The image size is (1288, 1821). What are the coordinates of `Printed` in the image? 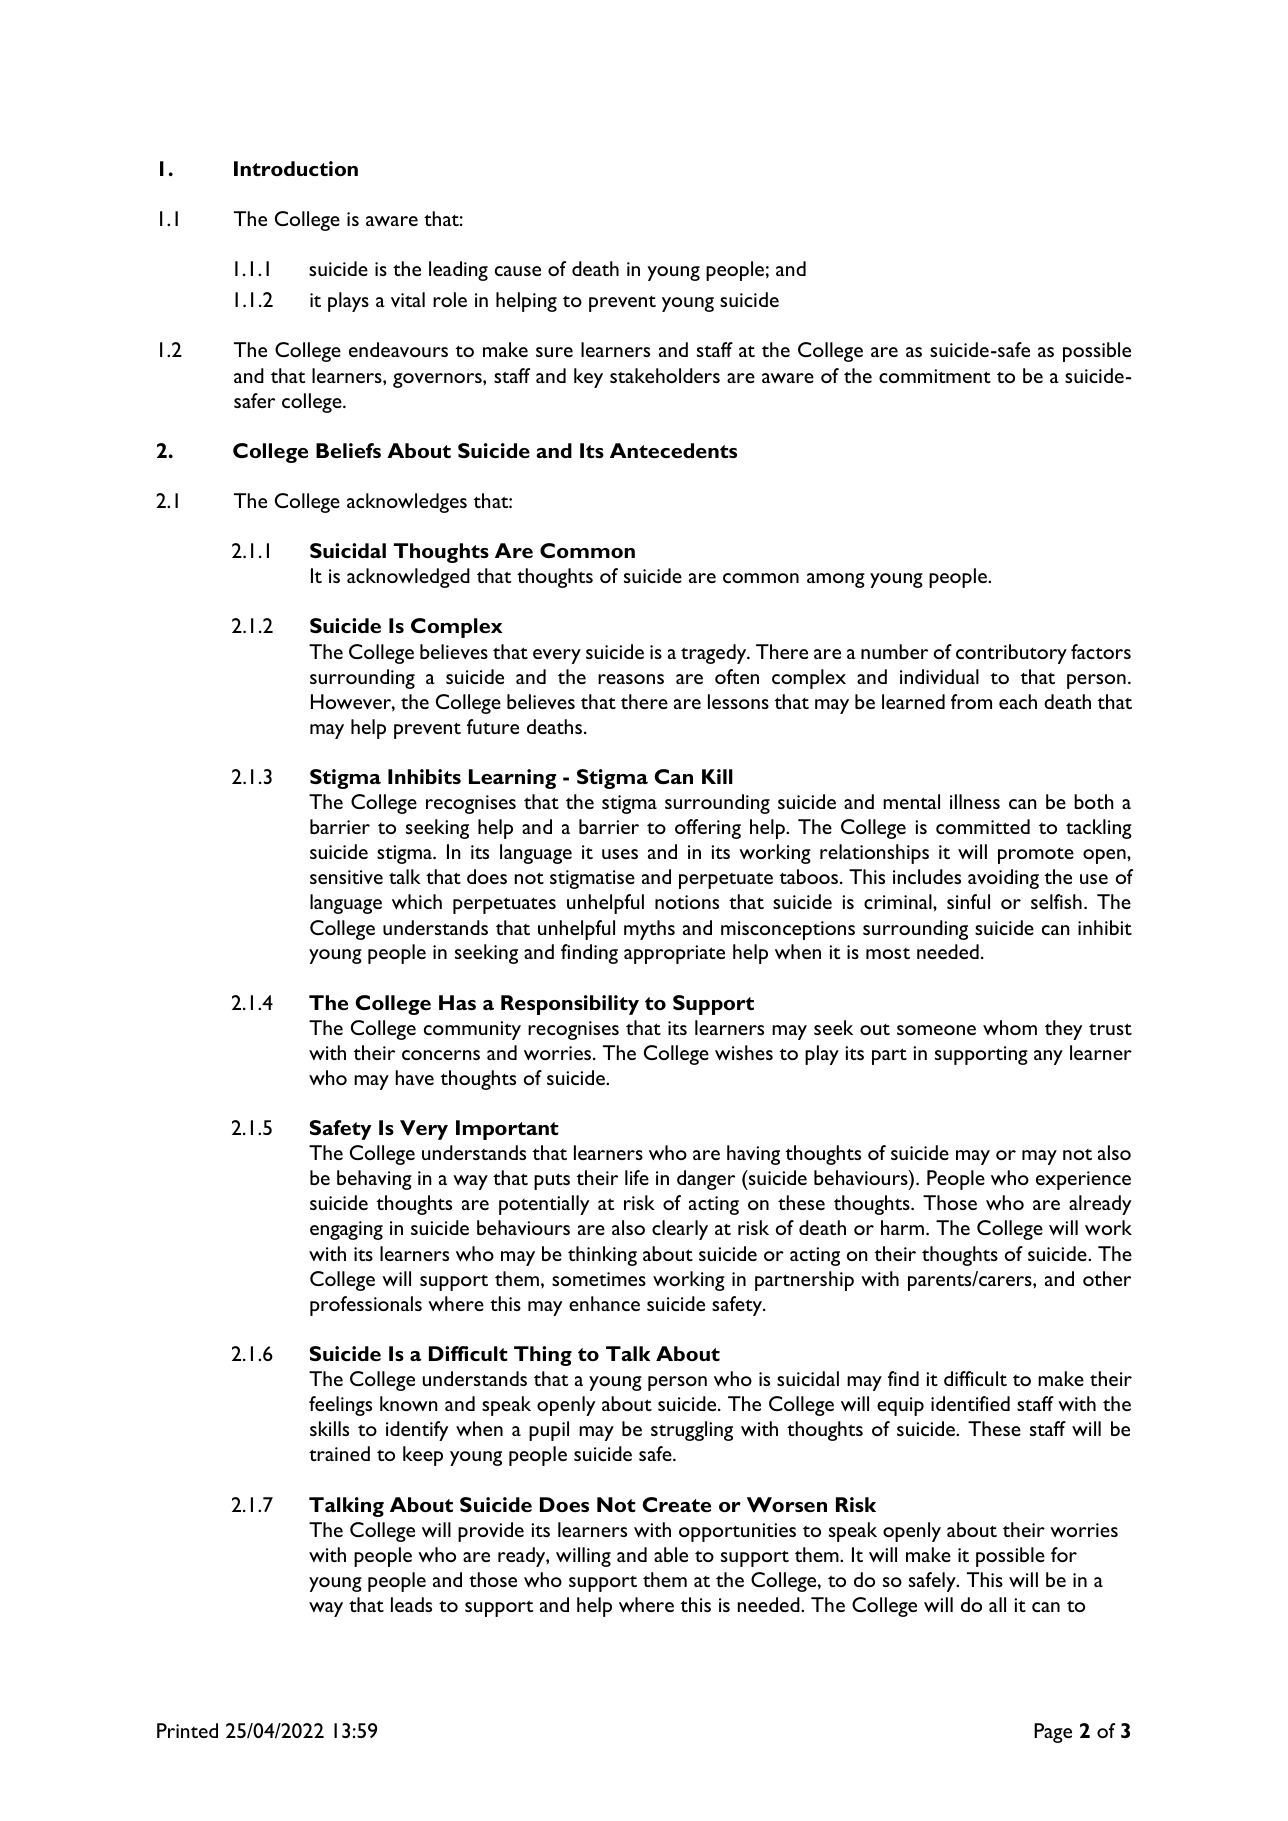 It's located at (187, 1730).
